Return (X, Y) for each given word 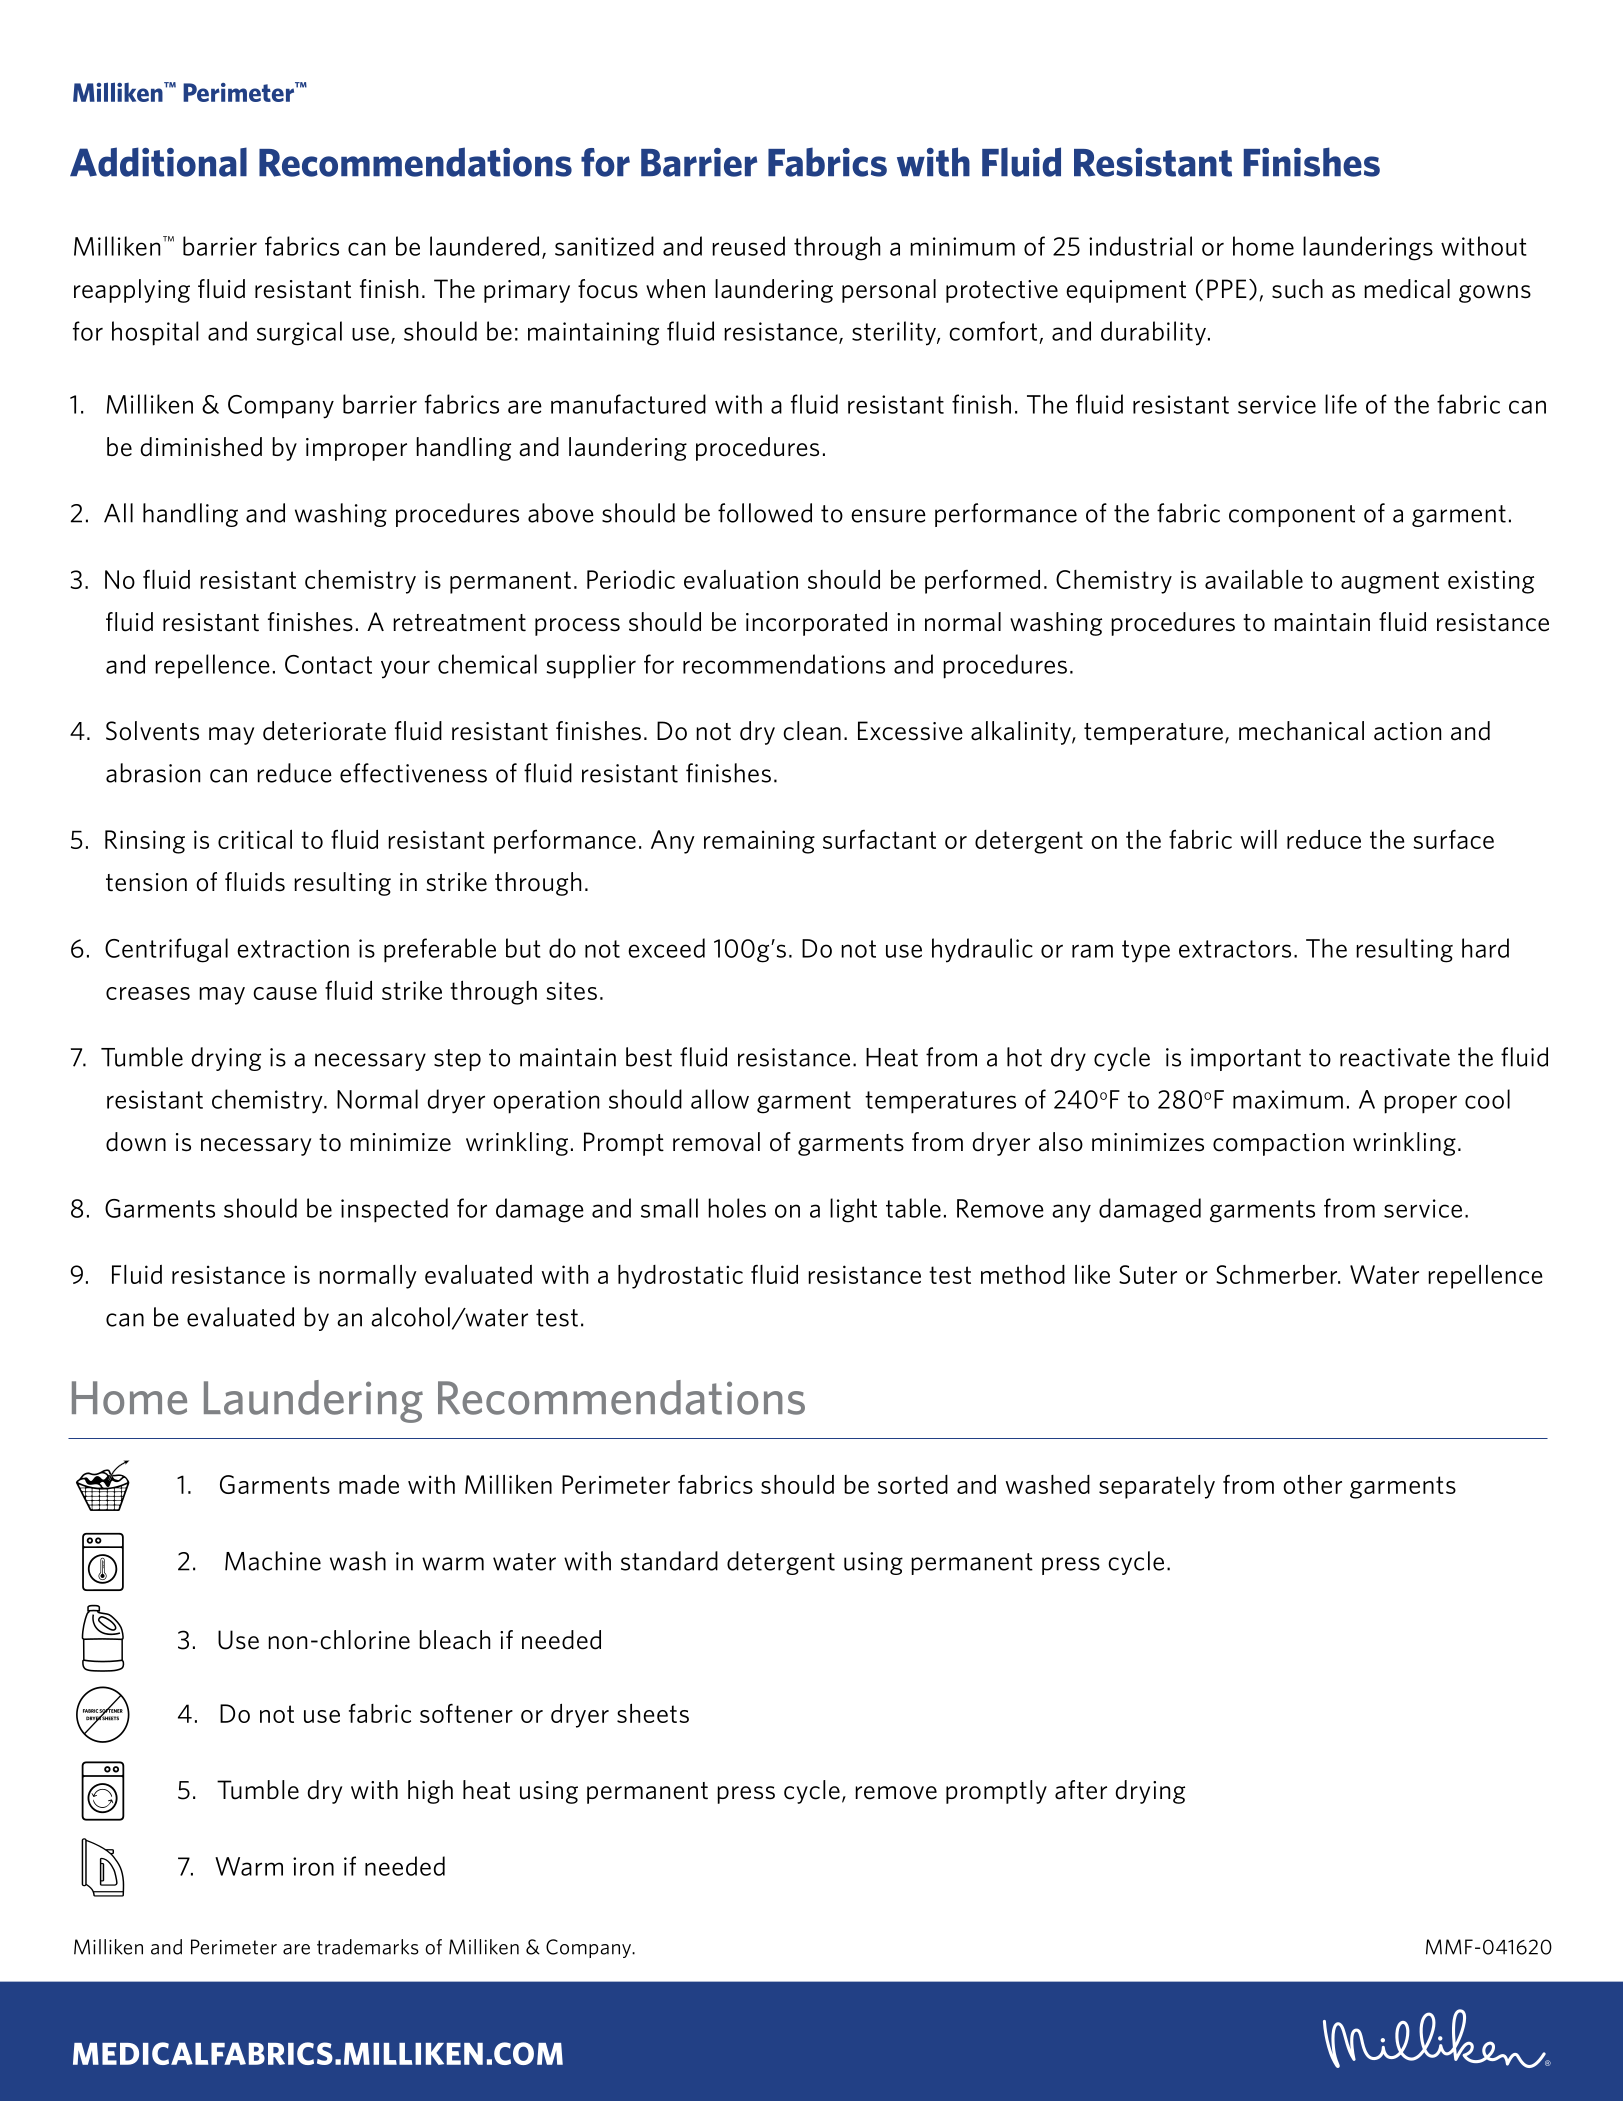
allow (720, 1099)
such (1297, 289)
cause (285, 993)
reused (748, 246)
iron (313, 1866)
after (1081, 1790)
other (1312, 1484)
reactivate (1395, 1057)
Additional (158, 162)
